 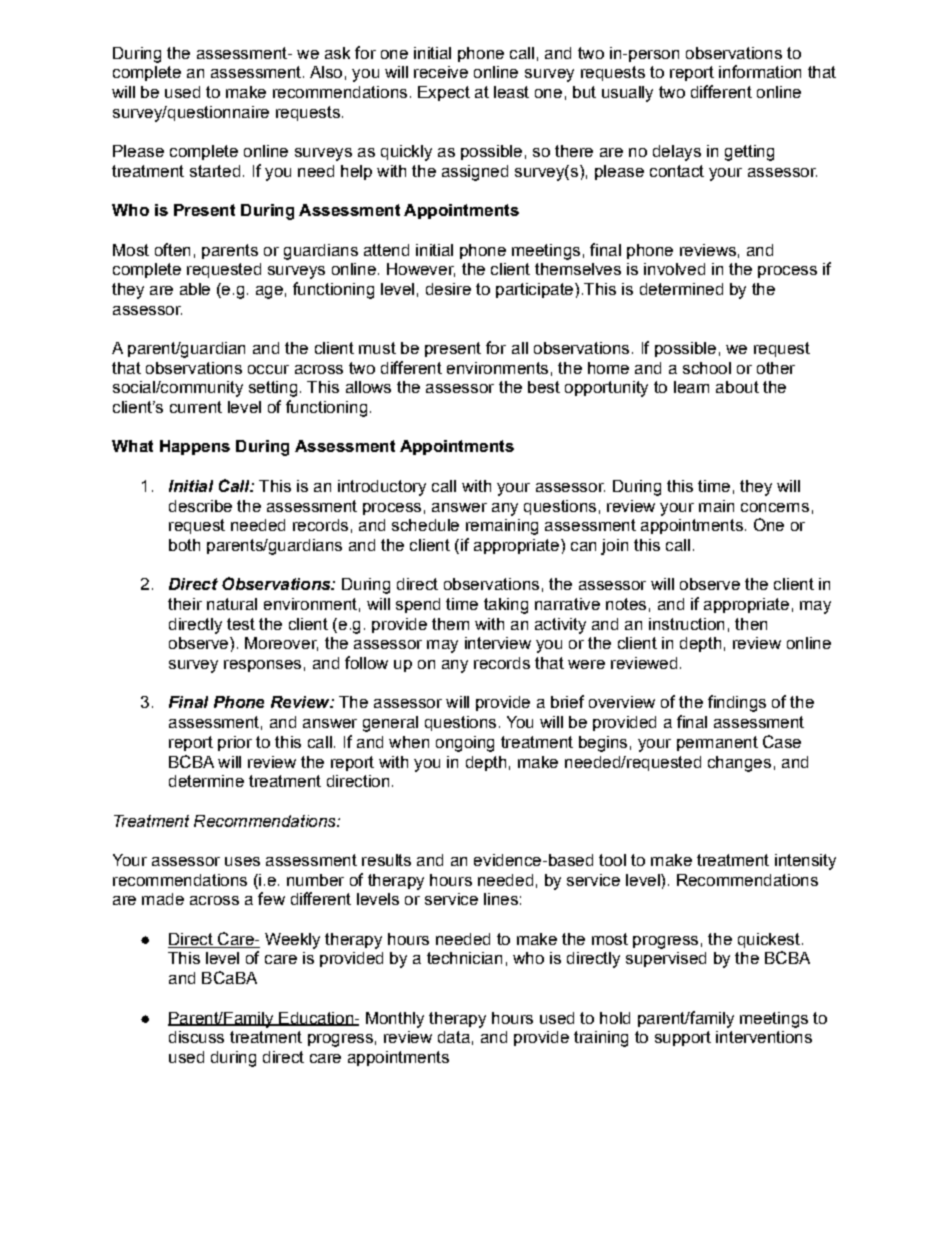 I want to click on schedule, so click(x=425, y=525).
